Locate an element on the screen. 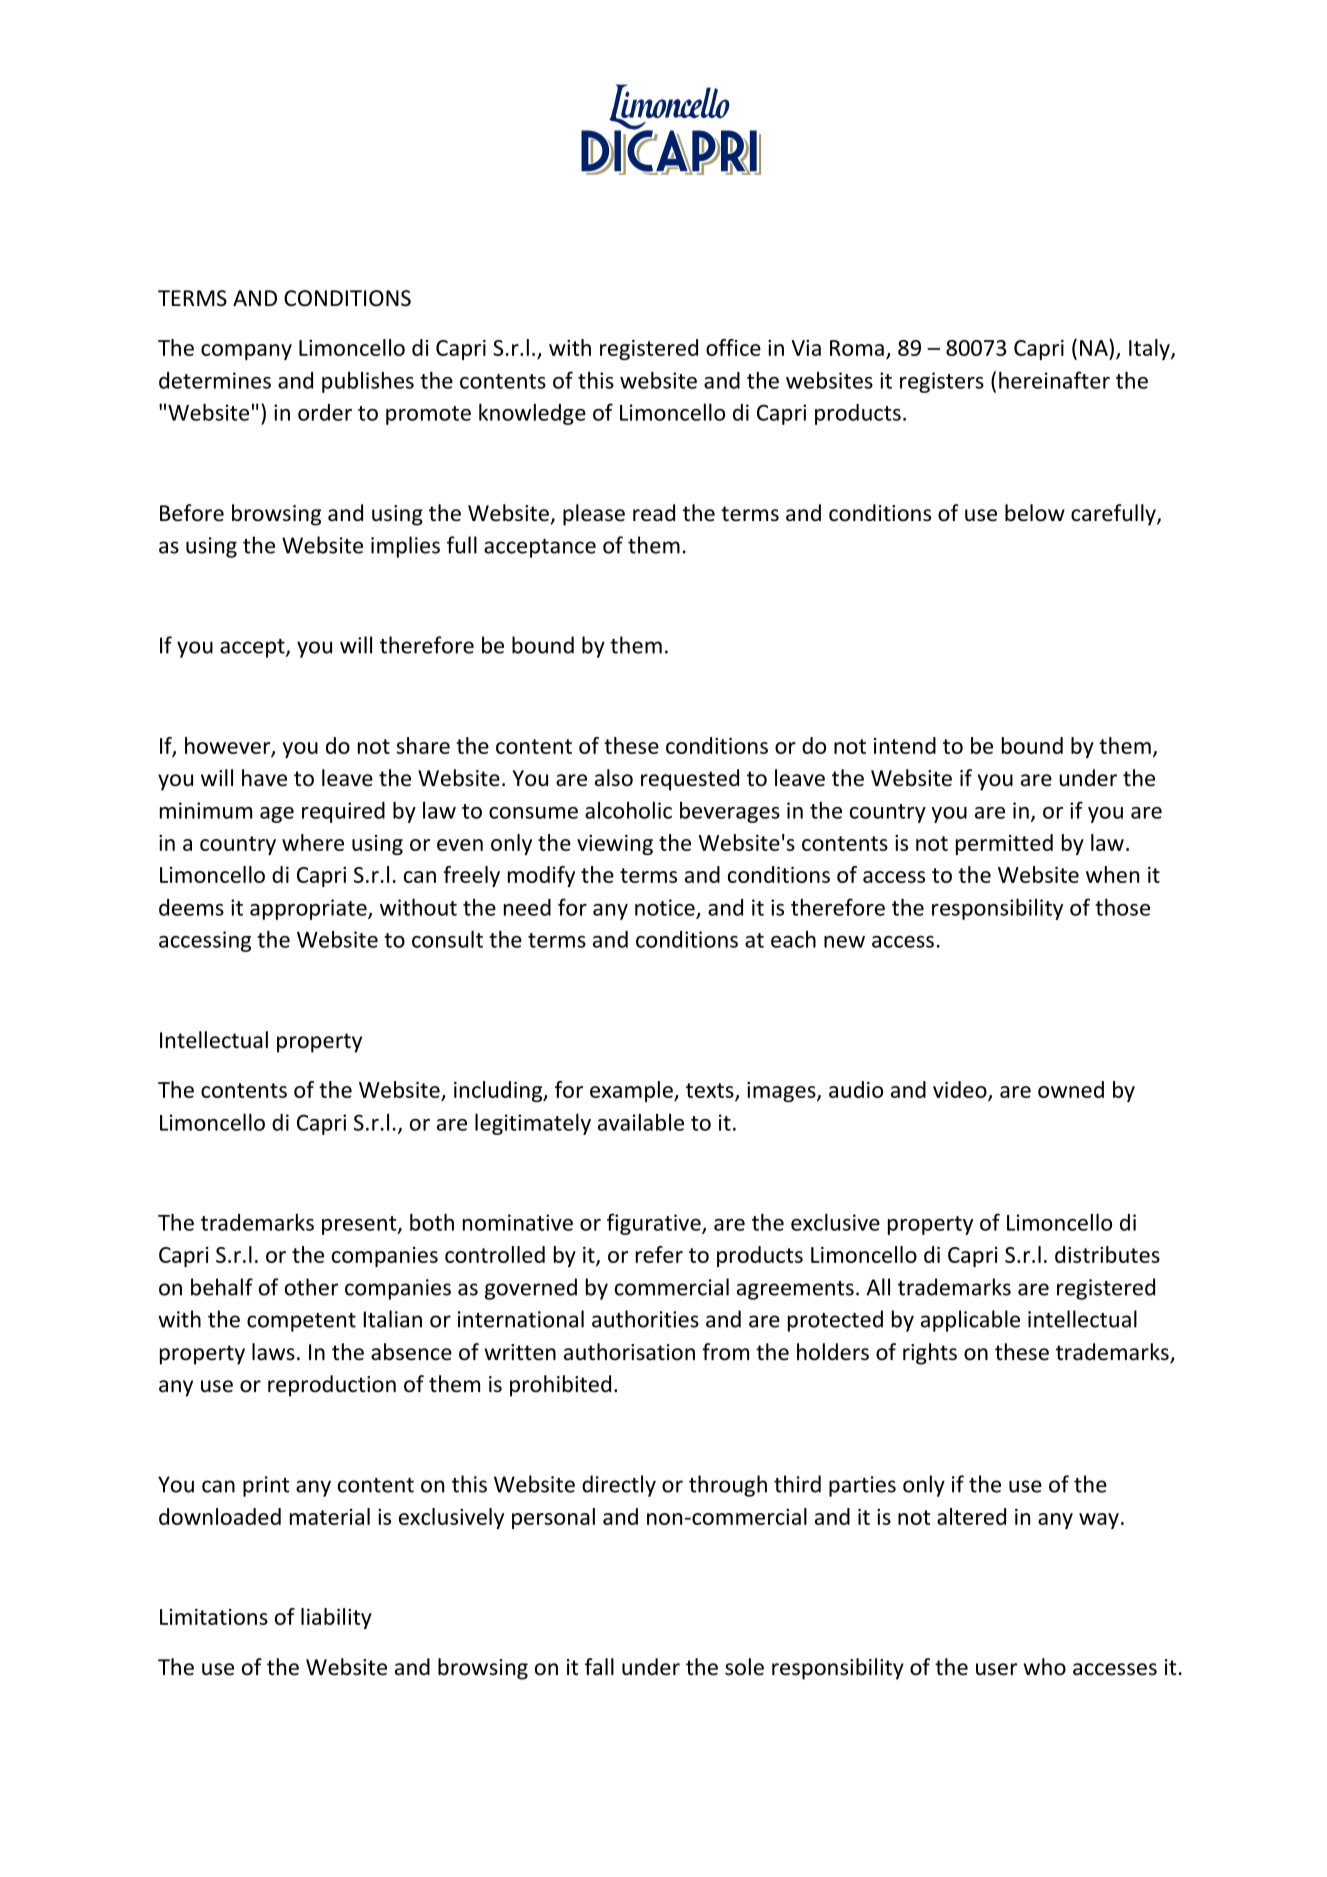  authorities is located at coordinates (645, 1319).
